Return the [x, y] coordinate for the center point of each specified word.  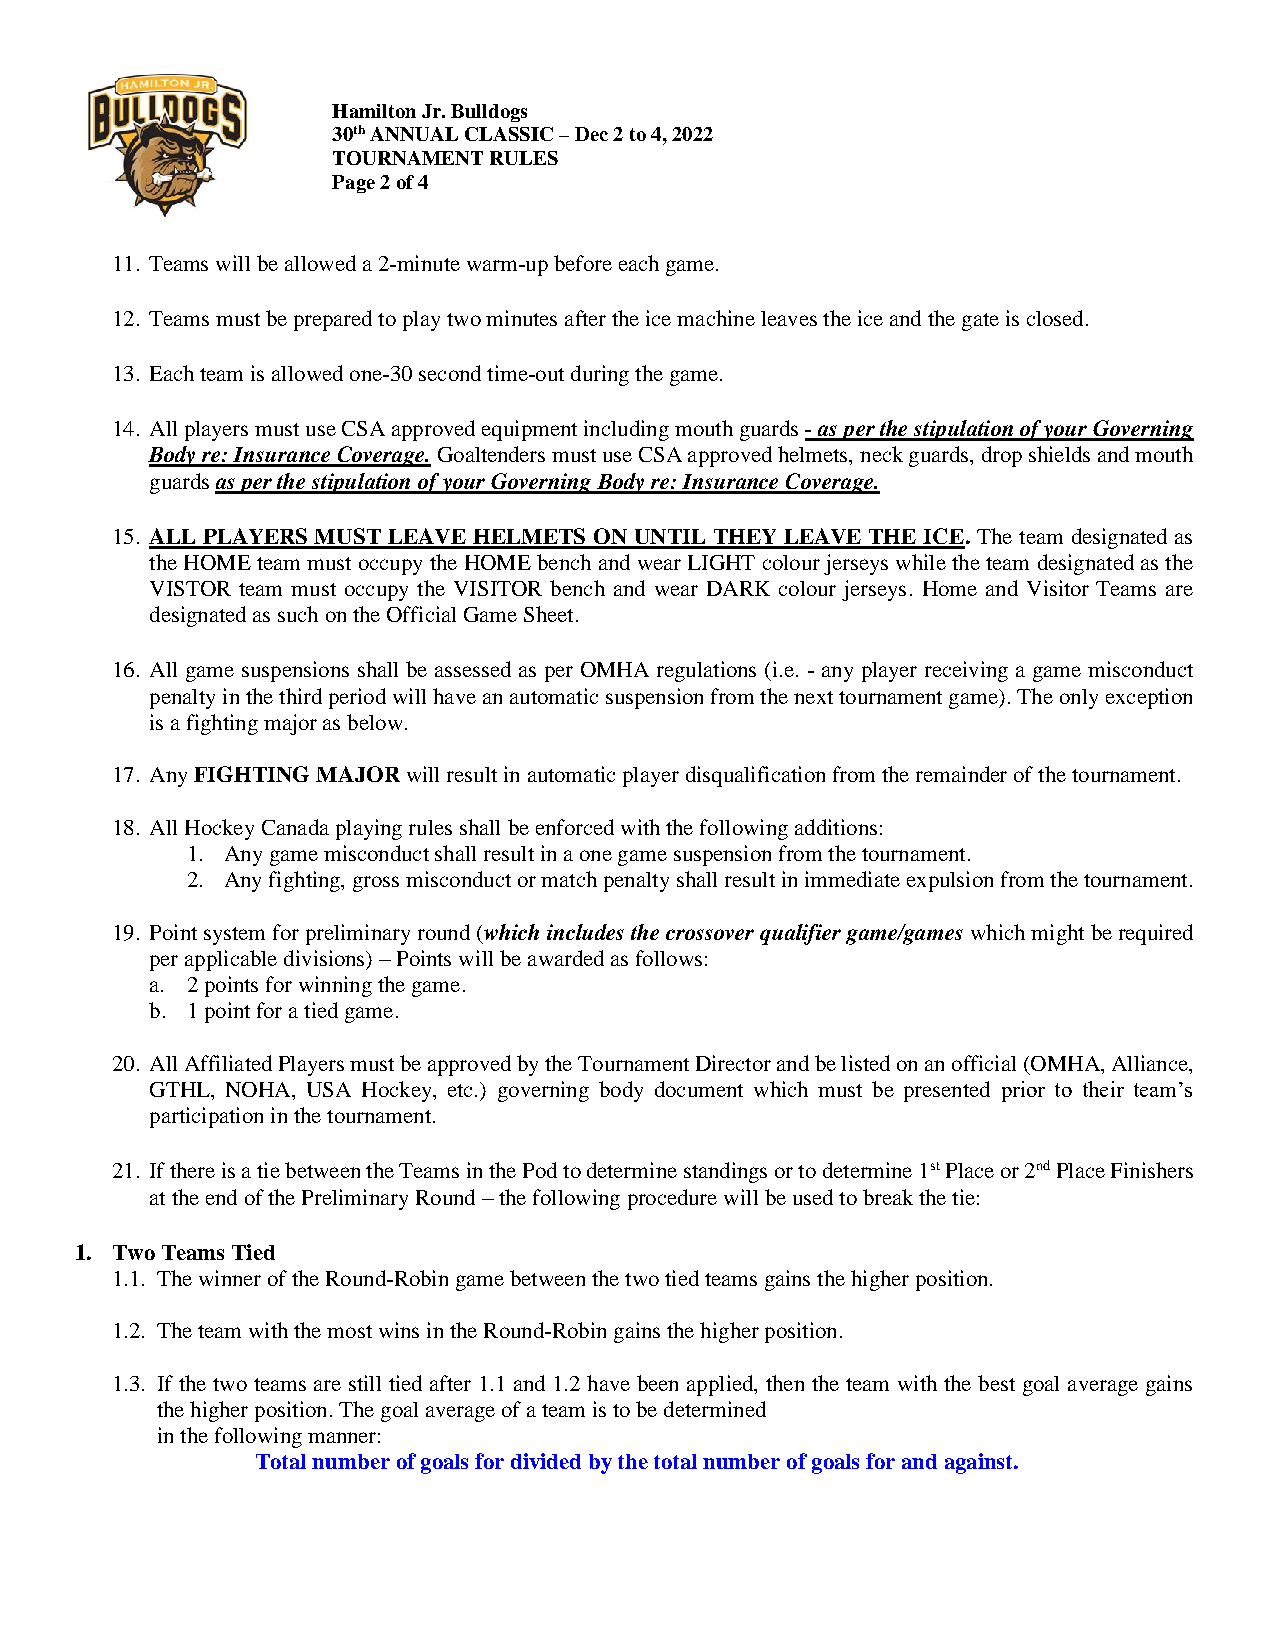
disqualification [755, 776]
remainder [961, 774]
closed [1055, 318]
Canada [295, 827]
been [657, 1383]
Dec [591, 134]
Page [353, 184]
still [365, 1383]
